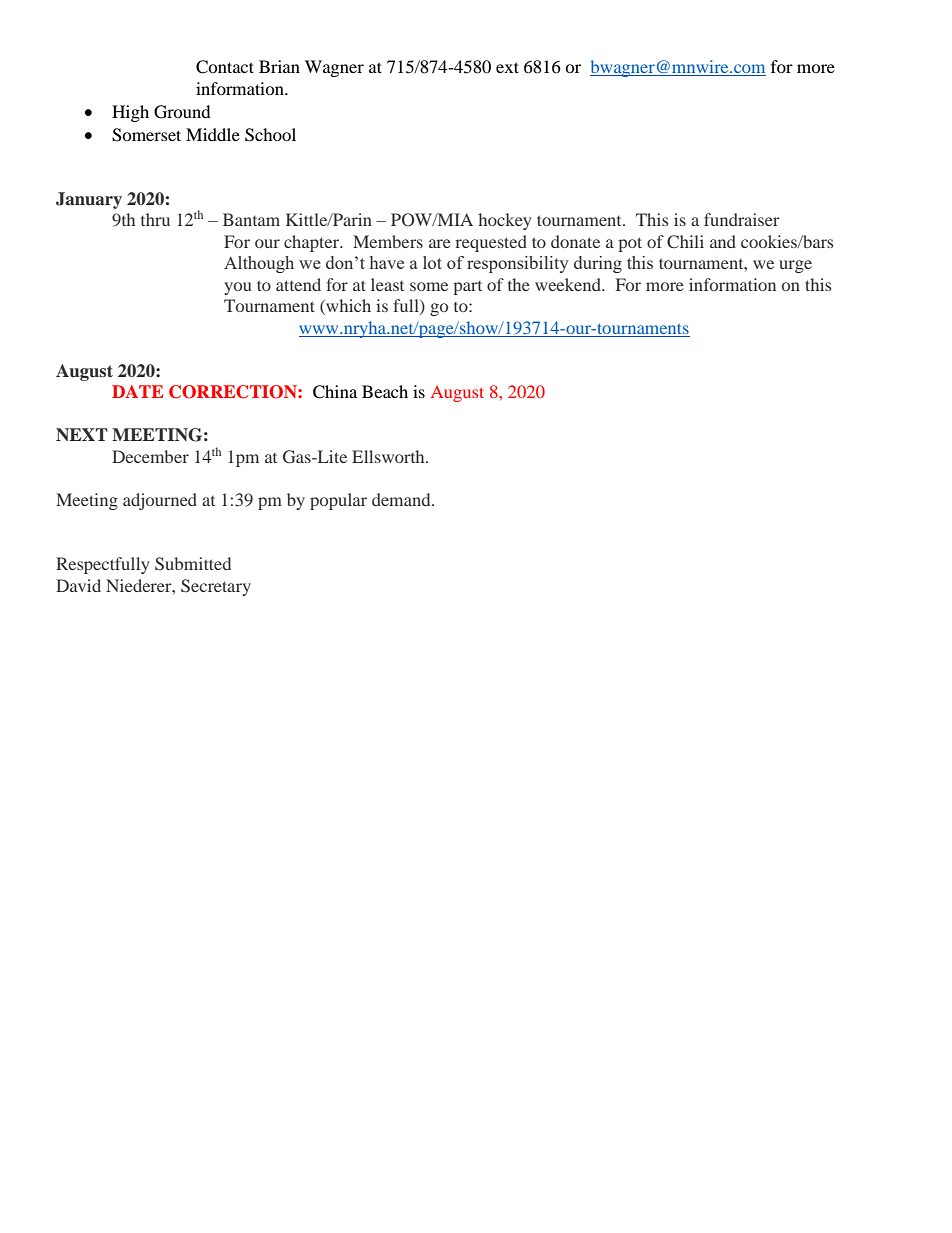  What do you see at coordinates (347, 307) in the screenshot?
I see `which` at bounding box center [347, 307].
